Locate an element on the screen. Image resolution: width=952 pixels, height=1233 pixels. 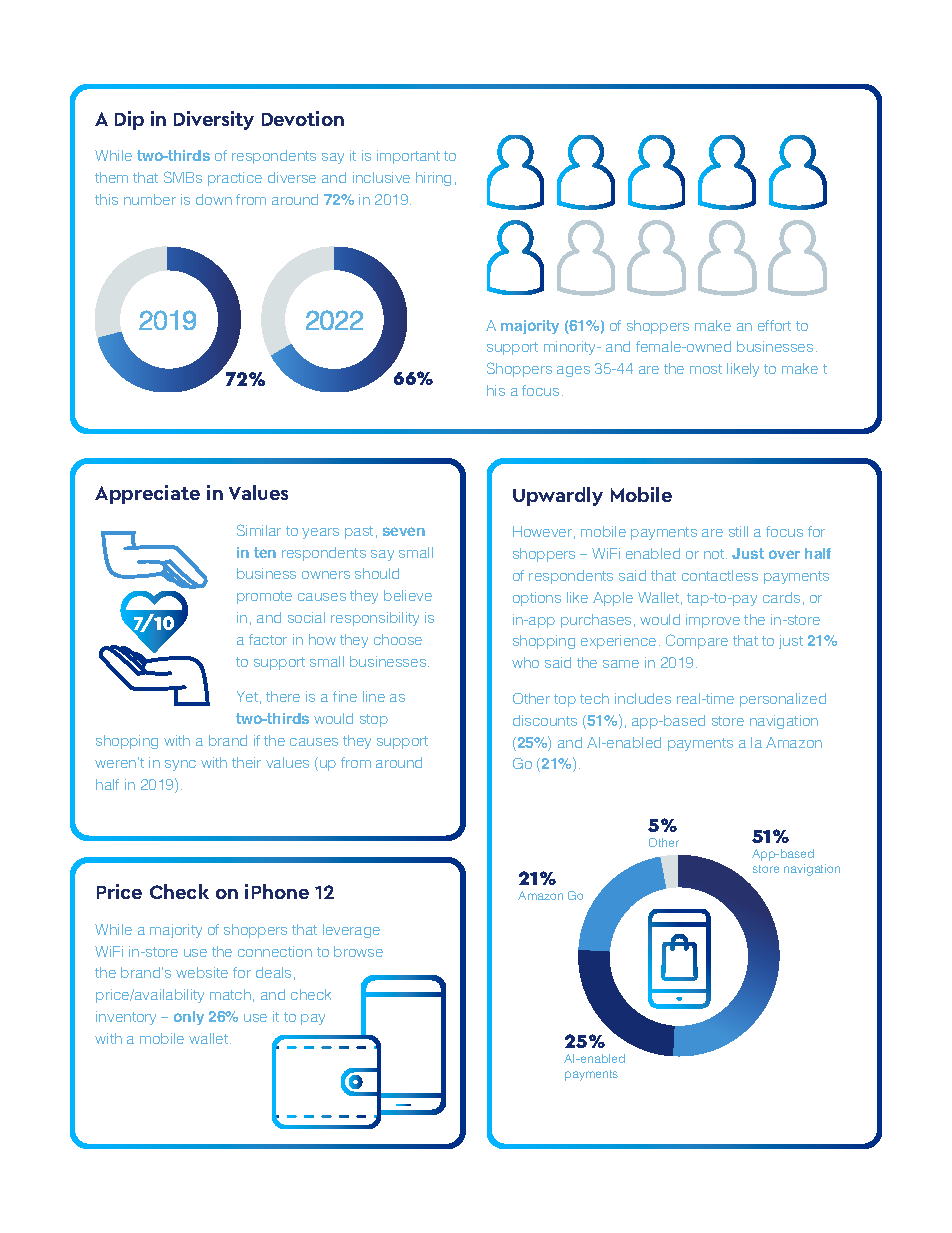
believe is located at coordinates (408, 595).
